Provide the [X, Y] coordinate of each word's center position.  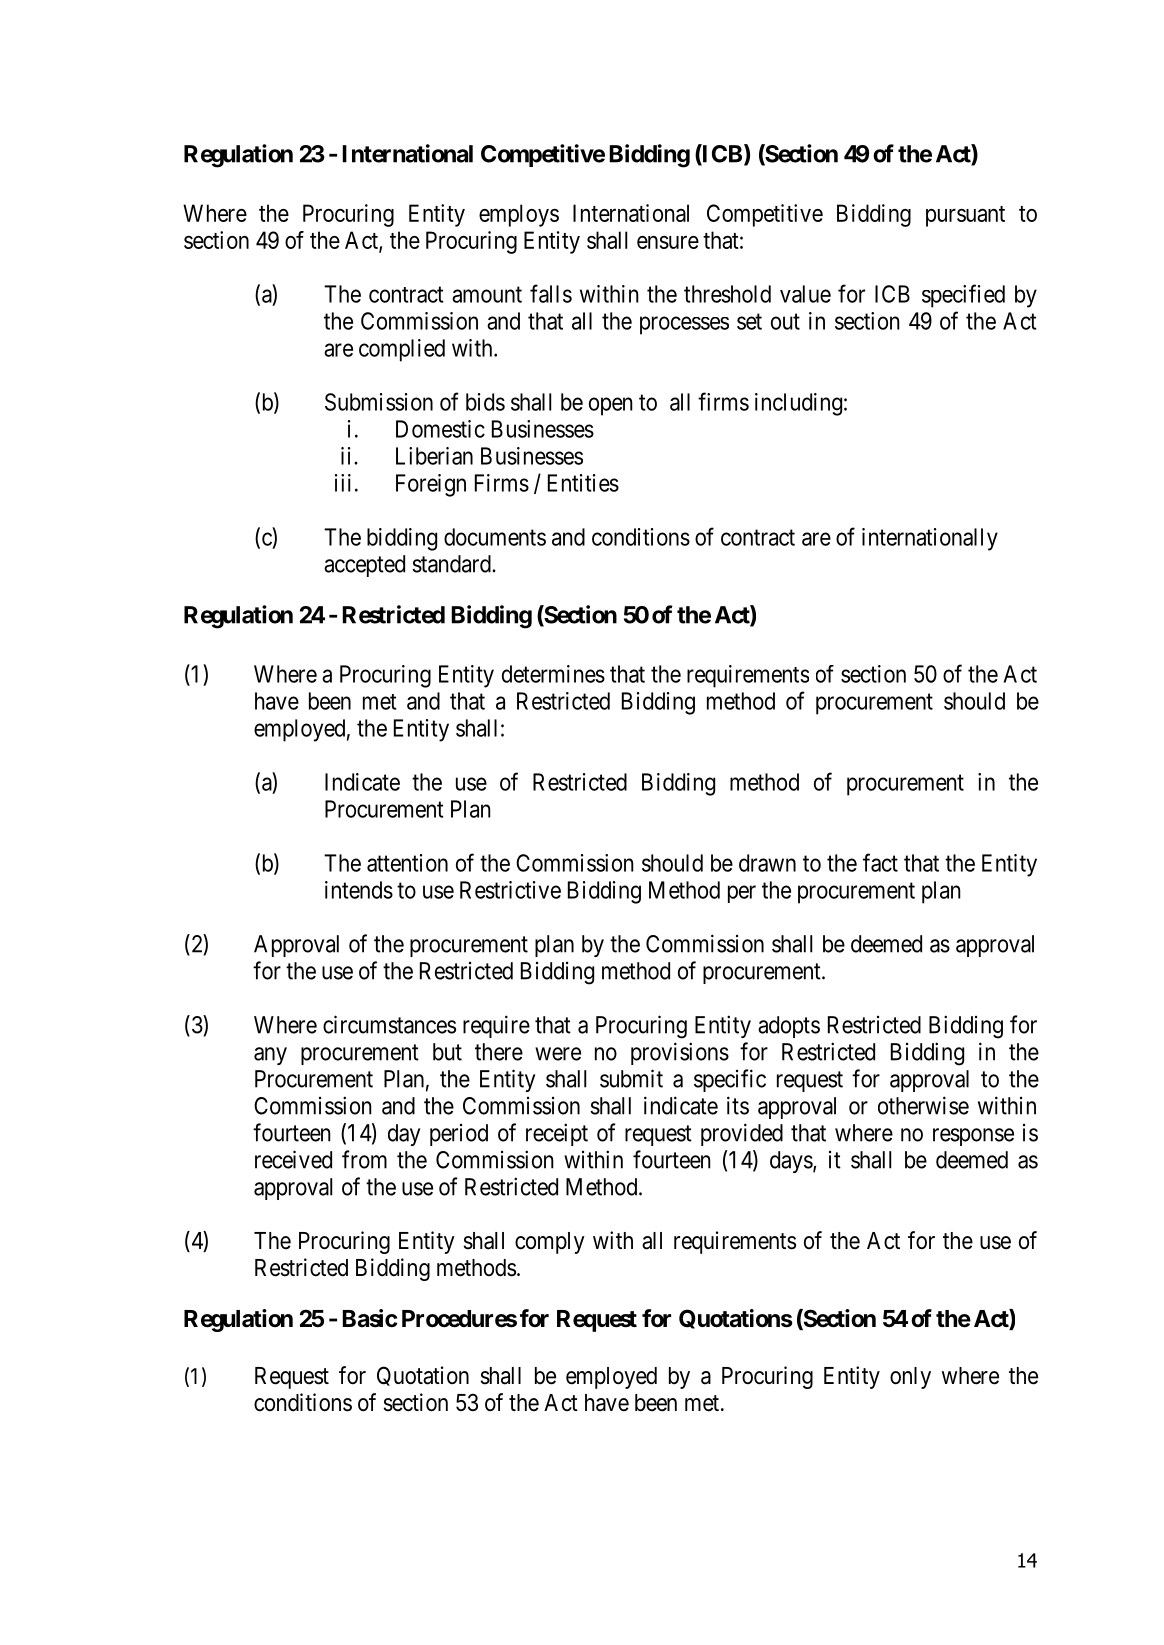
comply [550, 1243]
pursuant [965, 216]
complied [402, 350]
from [364, 1159]
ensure [668, 242]
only [910, 1378]
